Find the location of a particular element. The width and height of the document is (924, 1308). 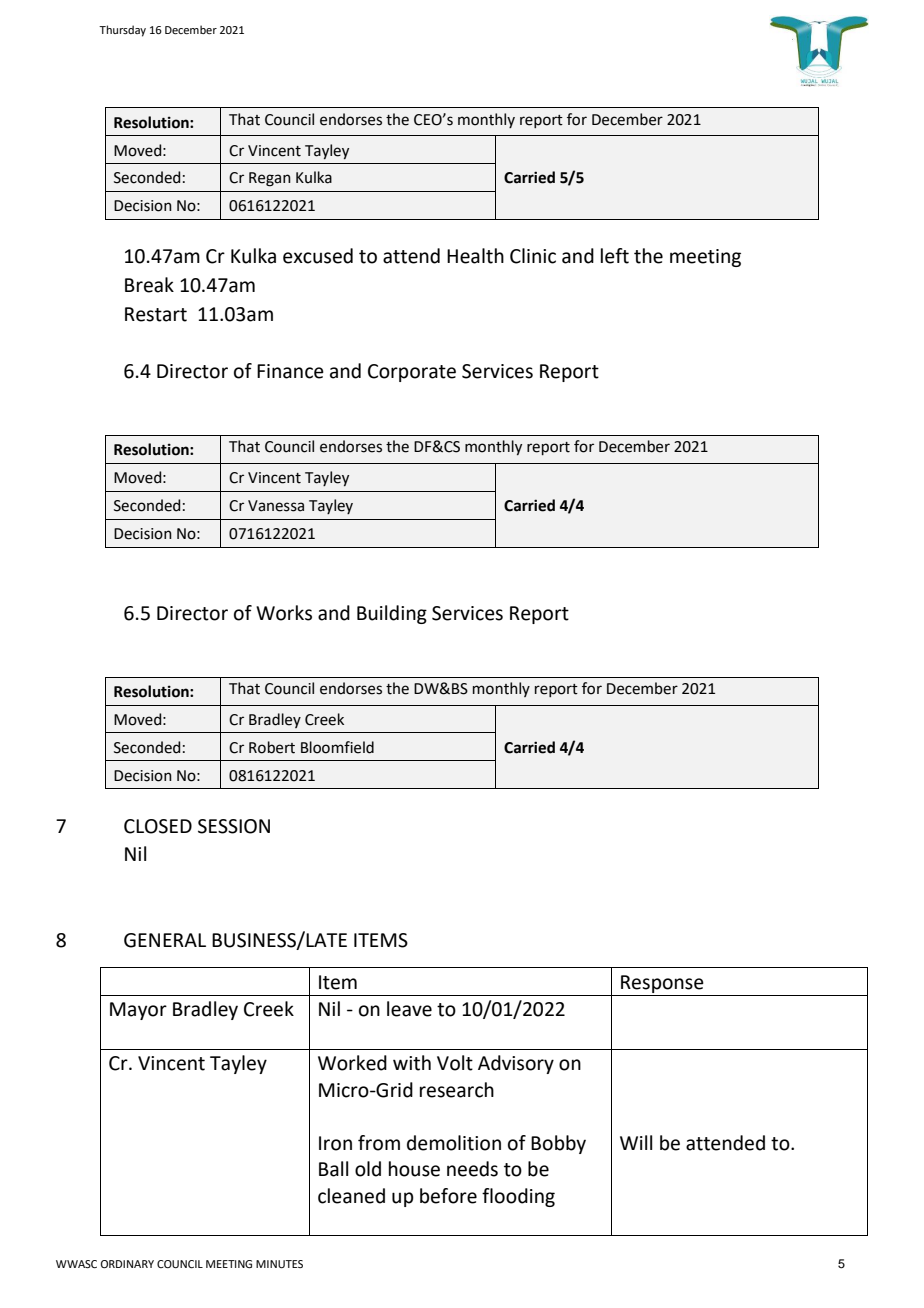

cleaned is located at coordinates (351, 1196).
